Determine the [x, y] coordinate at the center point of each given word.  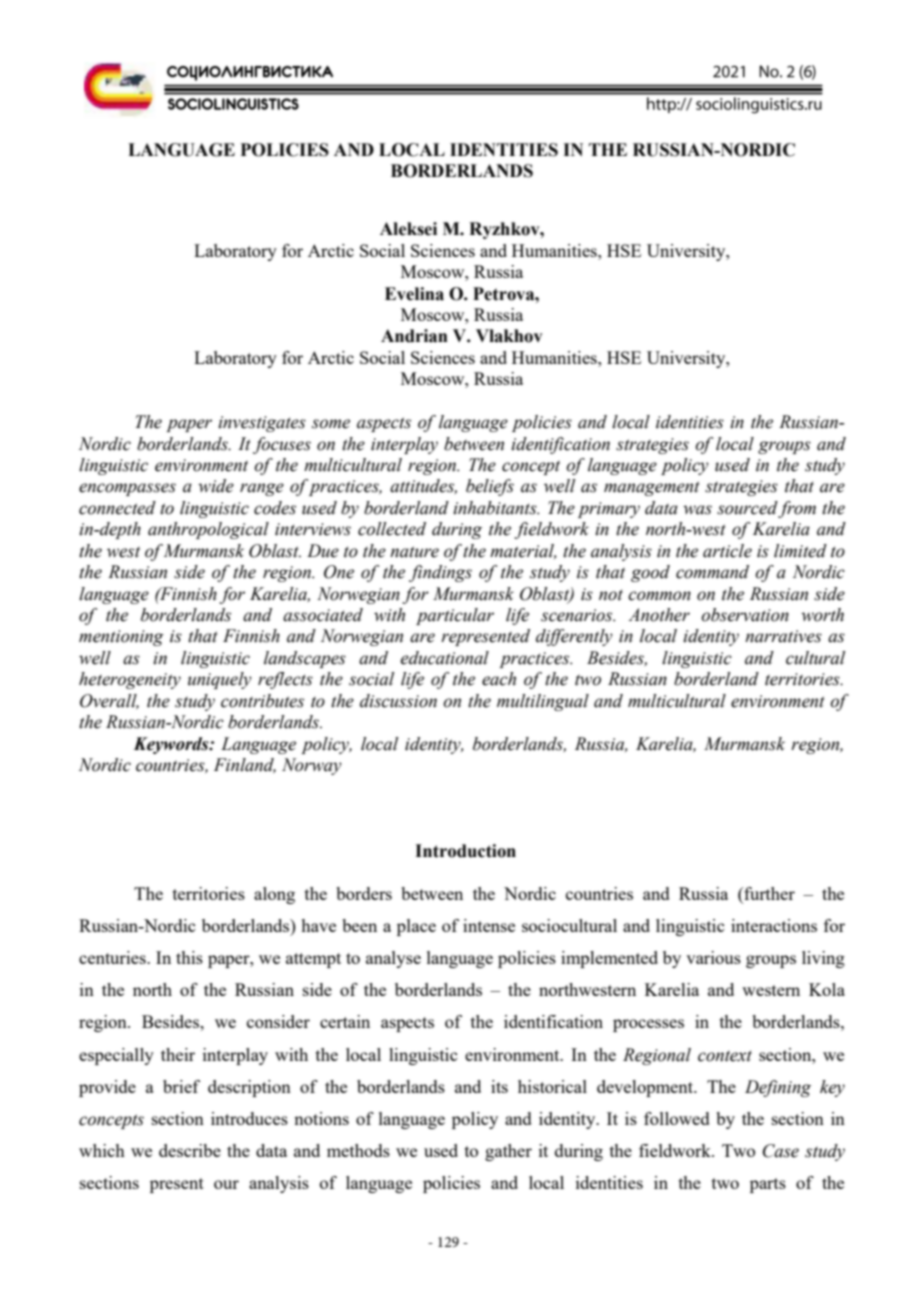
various [713, 957]
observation [745, 615]
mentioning [121, 638]
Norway [312, 766]
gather [508, 1152]
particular [455, 616]
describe [190, 1150]
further [768, 893]
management [652, 488]
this [189, 957]
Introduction [465, 851]
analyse [393, 959]
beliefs [490, 487]
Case [781, 1151]
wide [216, 486]
